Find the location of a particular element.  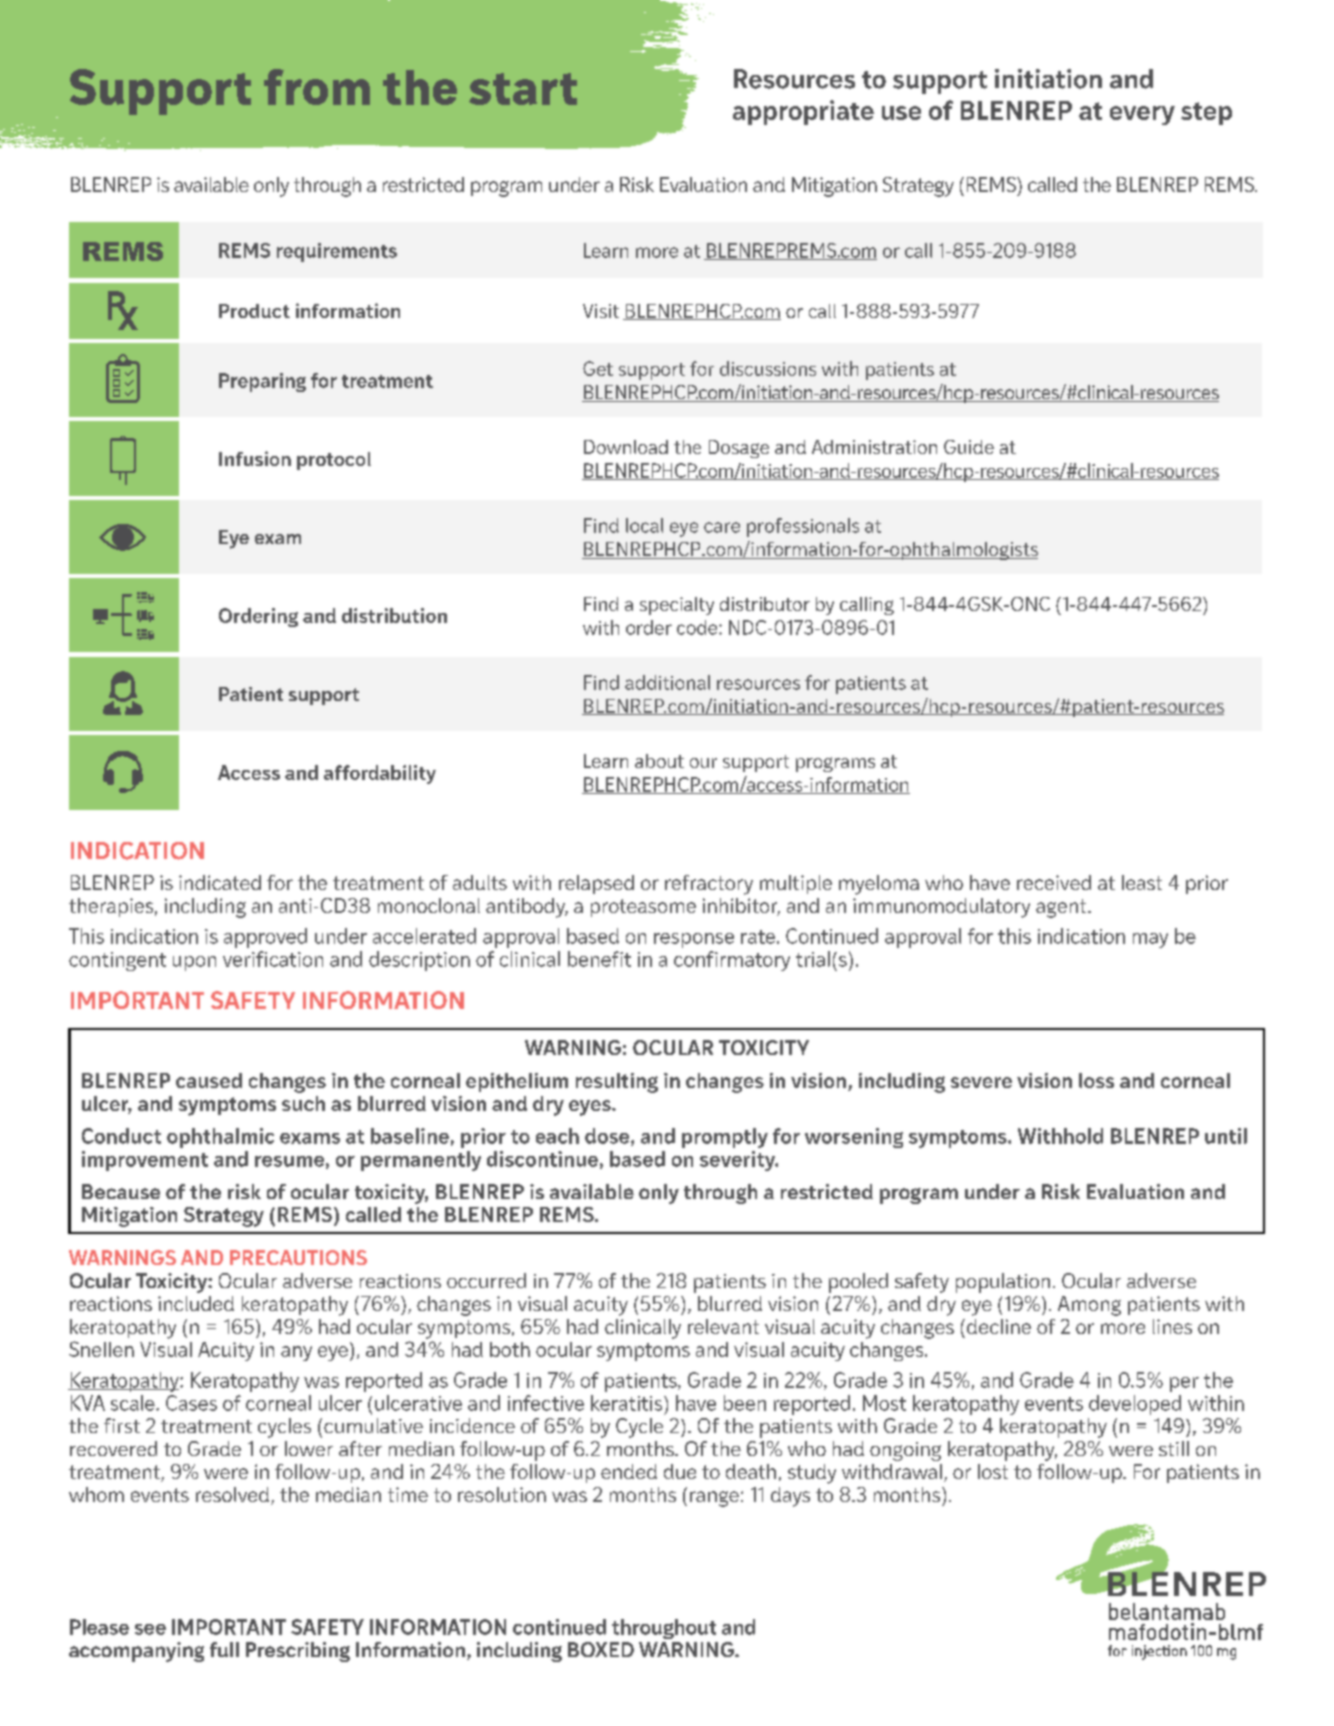

full is located at coordinates (224, 1649).
